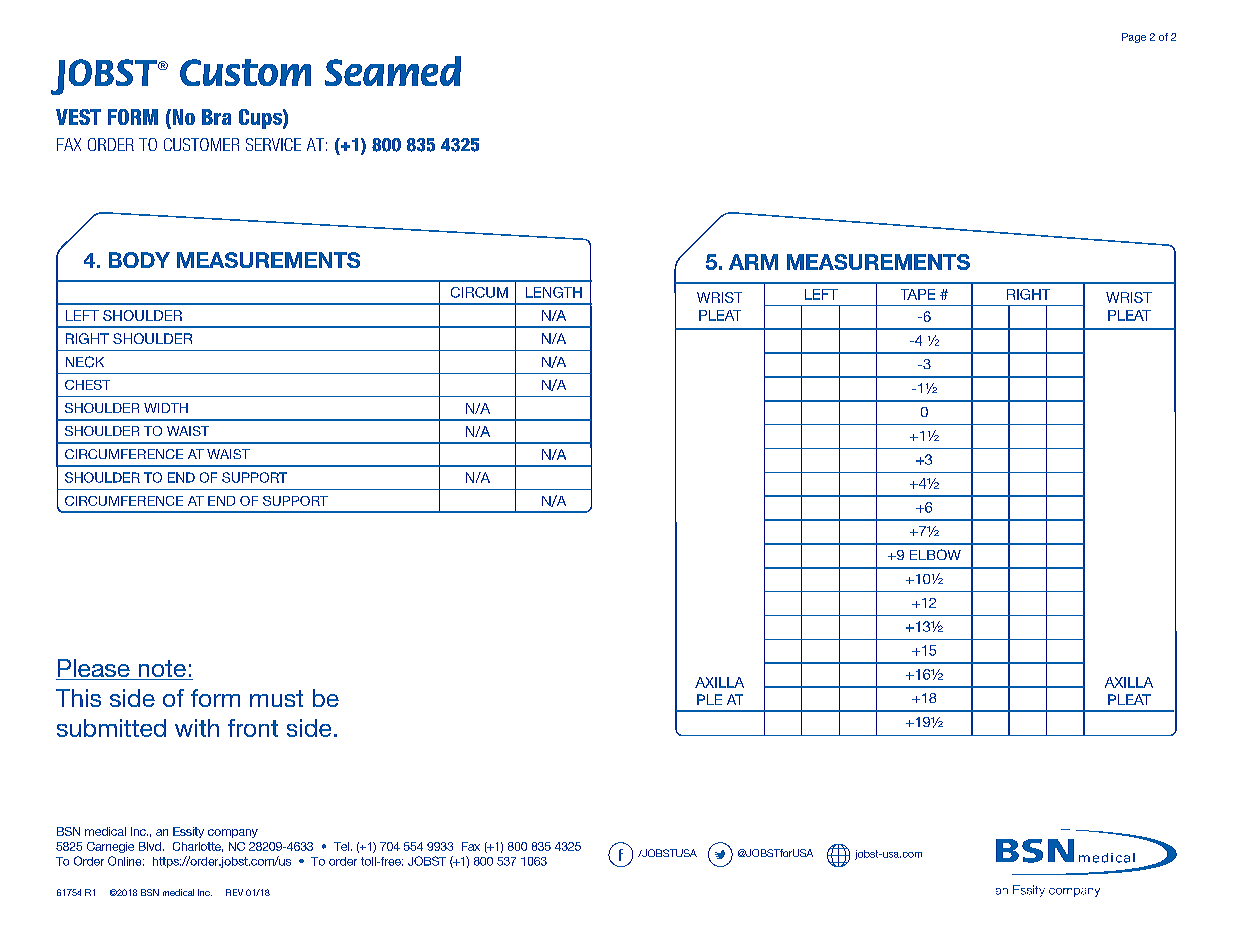  Describe the element at coordinates (253, 728) in the screenshot. I see `front` at that location.
